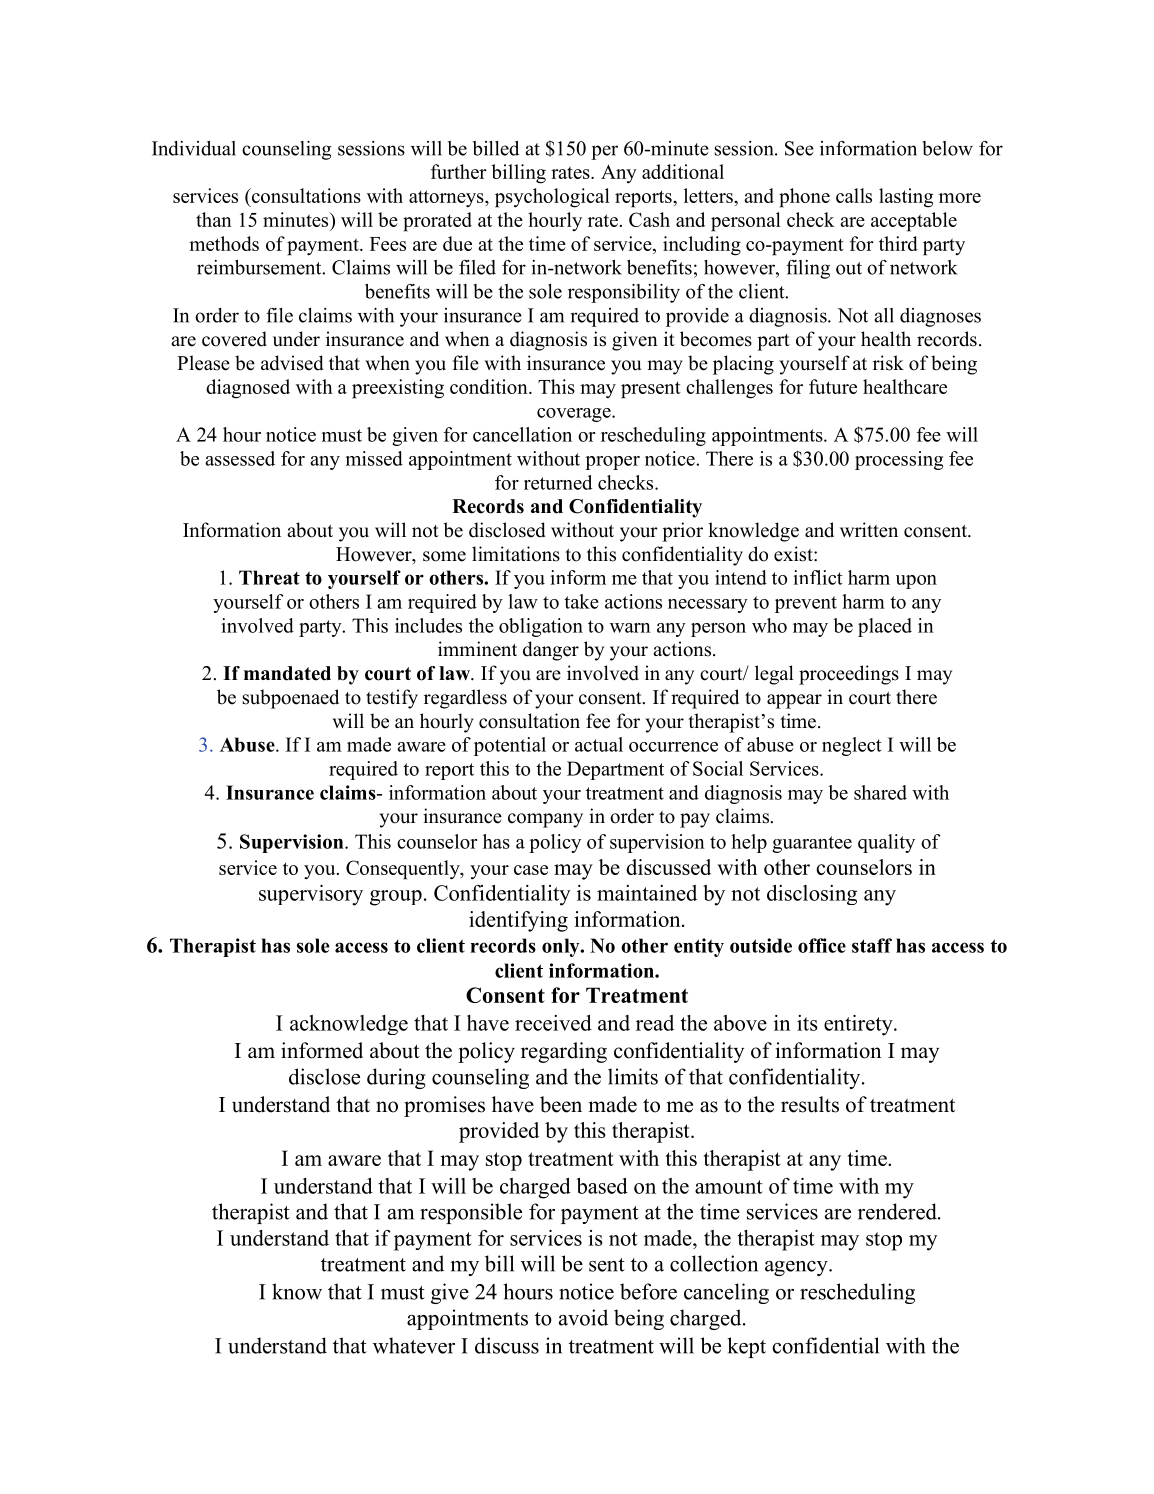  What do you see at coordinates (599, 744) in the screenshot?
I see `actual` at bounding box center [599, 744].
